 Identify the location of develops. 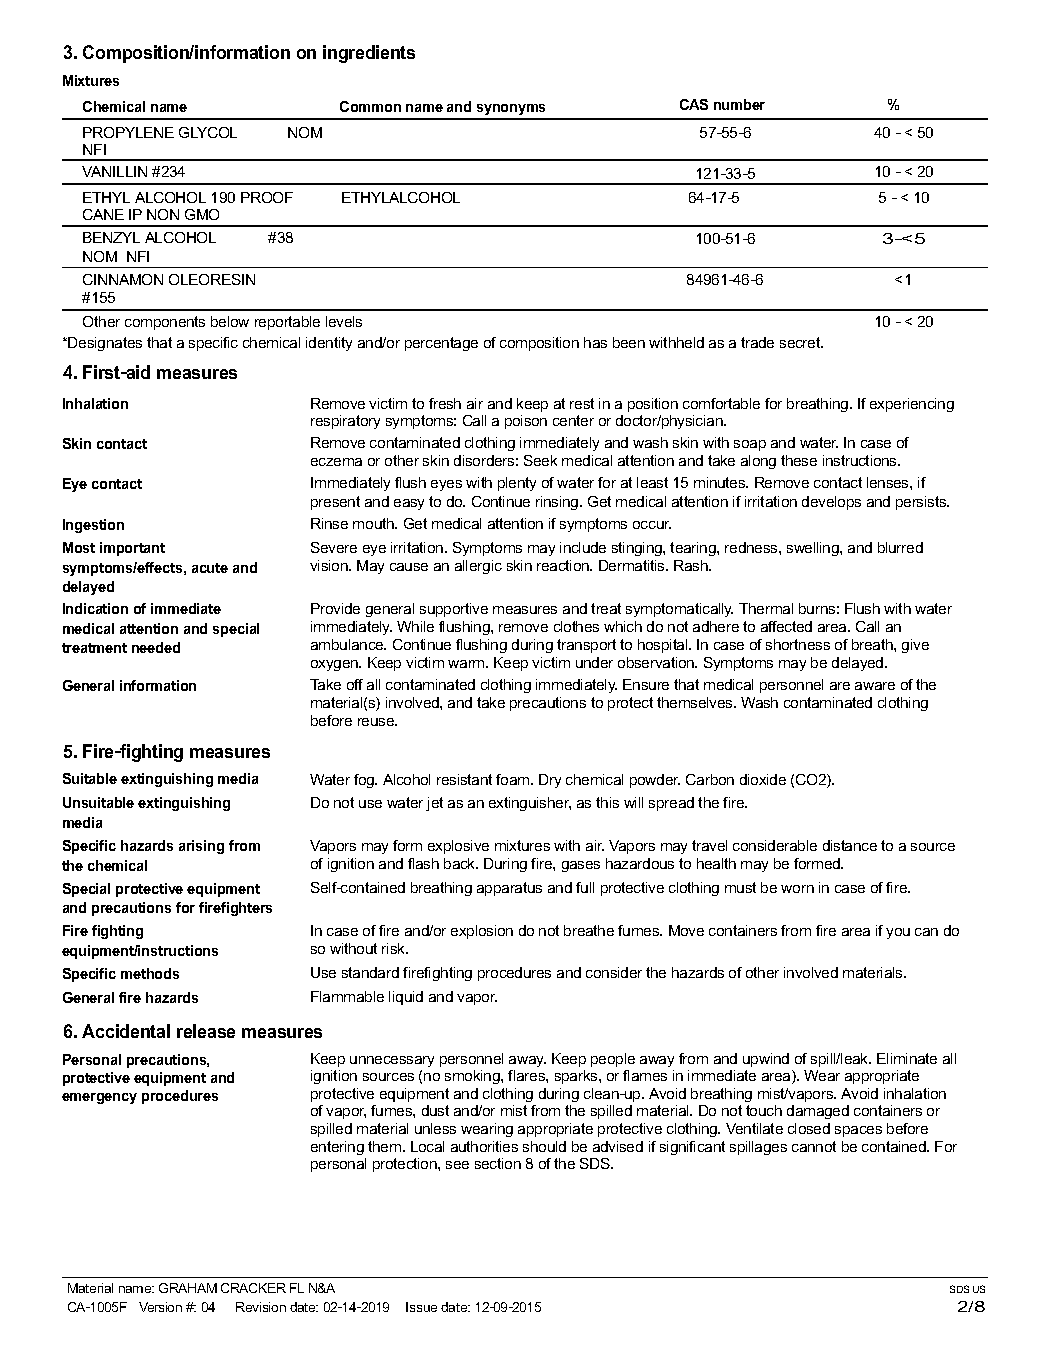
(831, 503).
